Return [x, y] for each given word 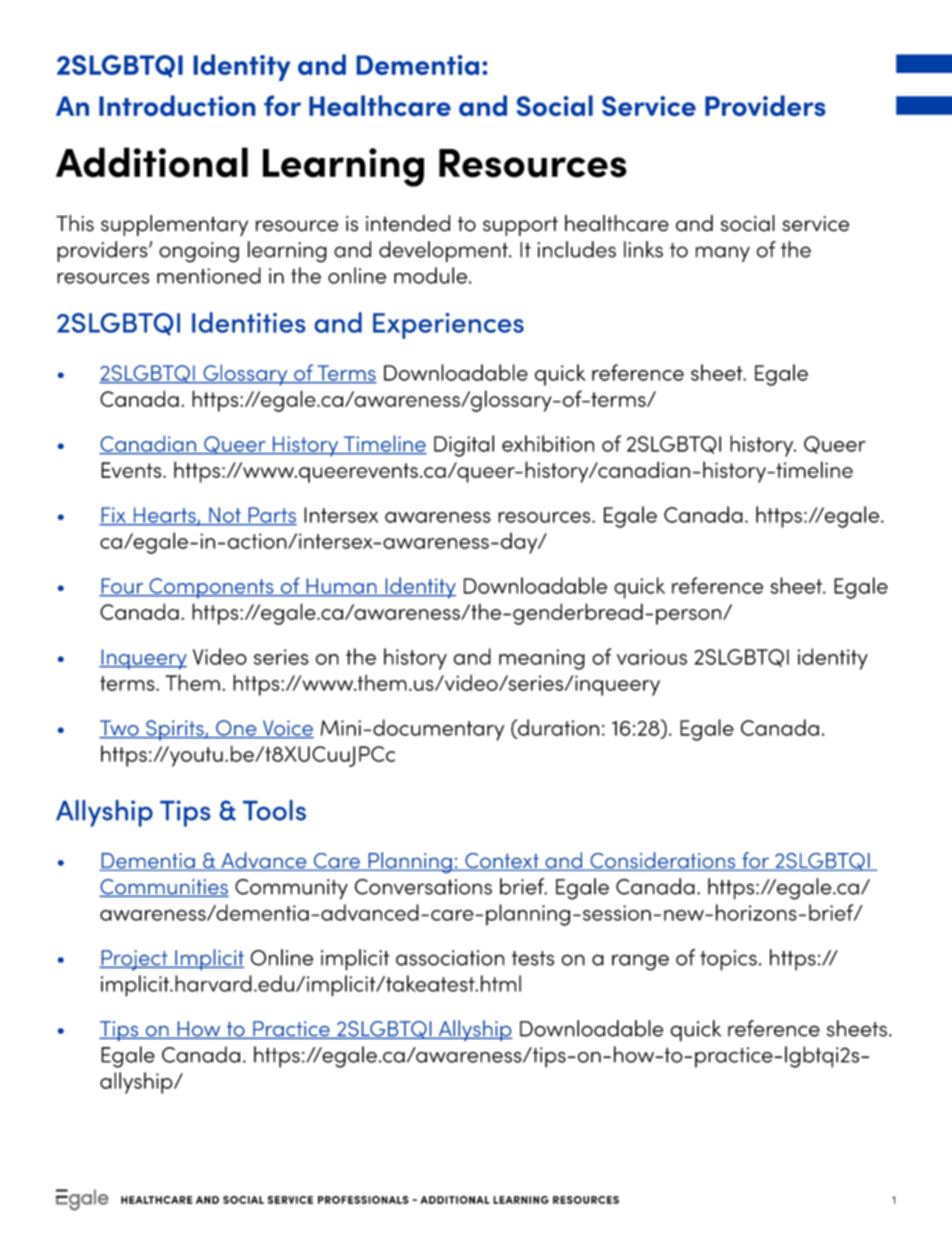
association [450, 958]
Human [341, 587]
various [652, 657]
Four [122, 587]
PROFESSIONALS [363, 1200]
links [643, 249]
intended [408, 223]
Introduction [177, 105]
